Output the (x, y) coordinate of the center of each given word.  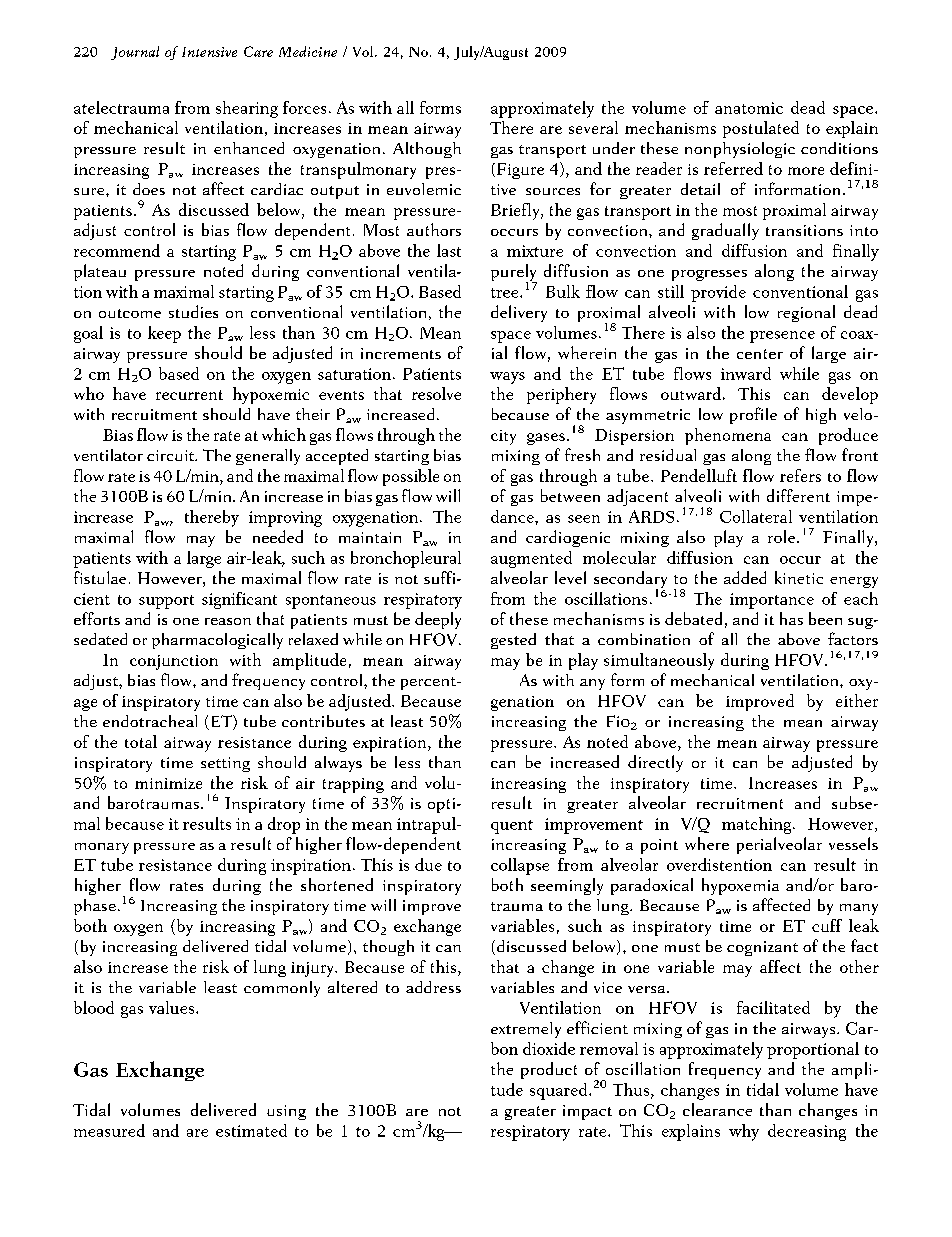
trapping (353, 785)
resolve (436, 393)
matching (758, 825)
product (549, 1070)
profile (753, 415)
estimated (251, 1130)
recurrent (189, 395)
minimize (168, 783)
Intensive (209, 52)
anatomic (749, 108)
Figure (520, 171)
